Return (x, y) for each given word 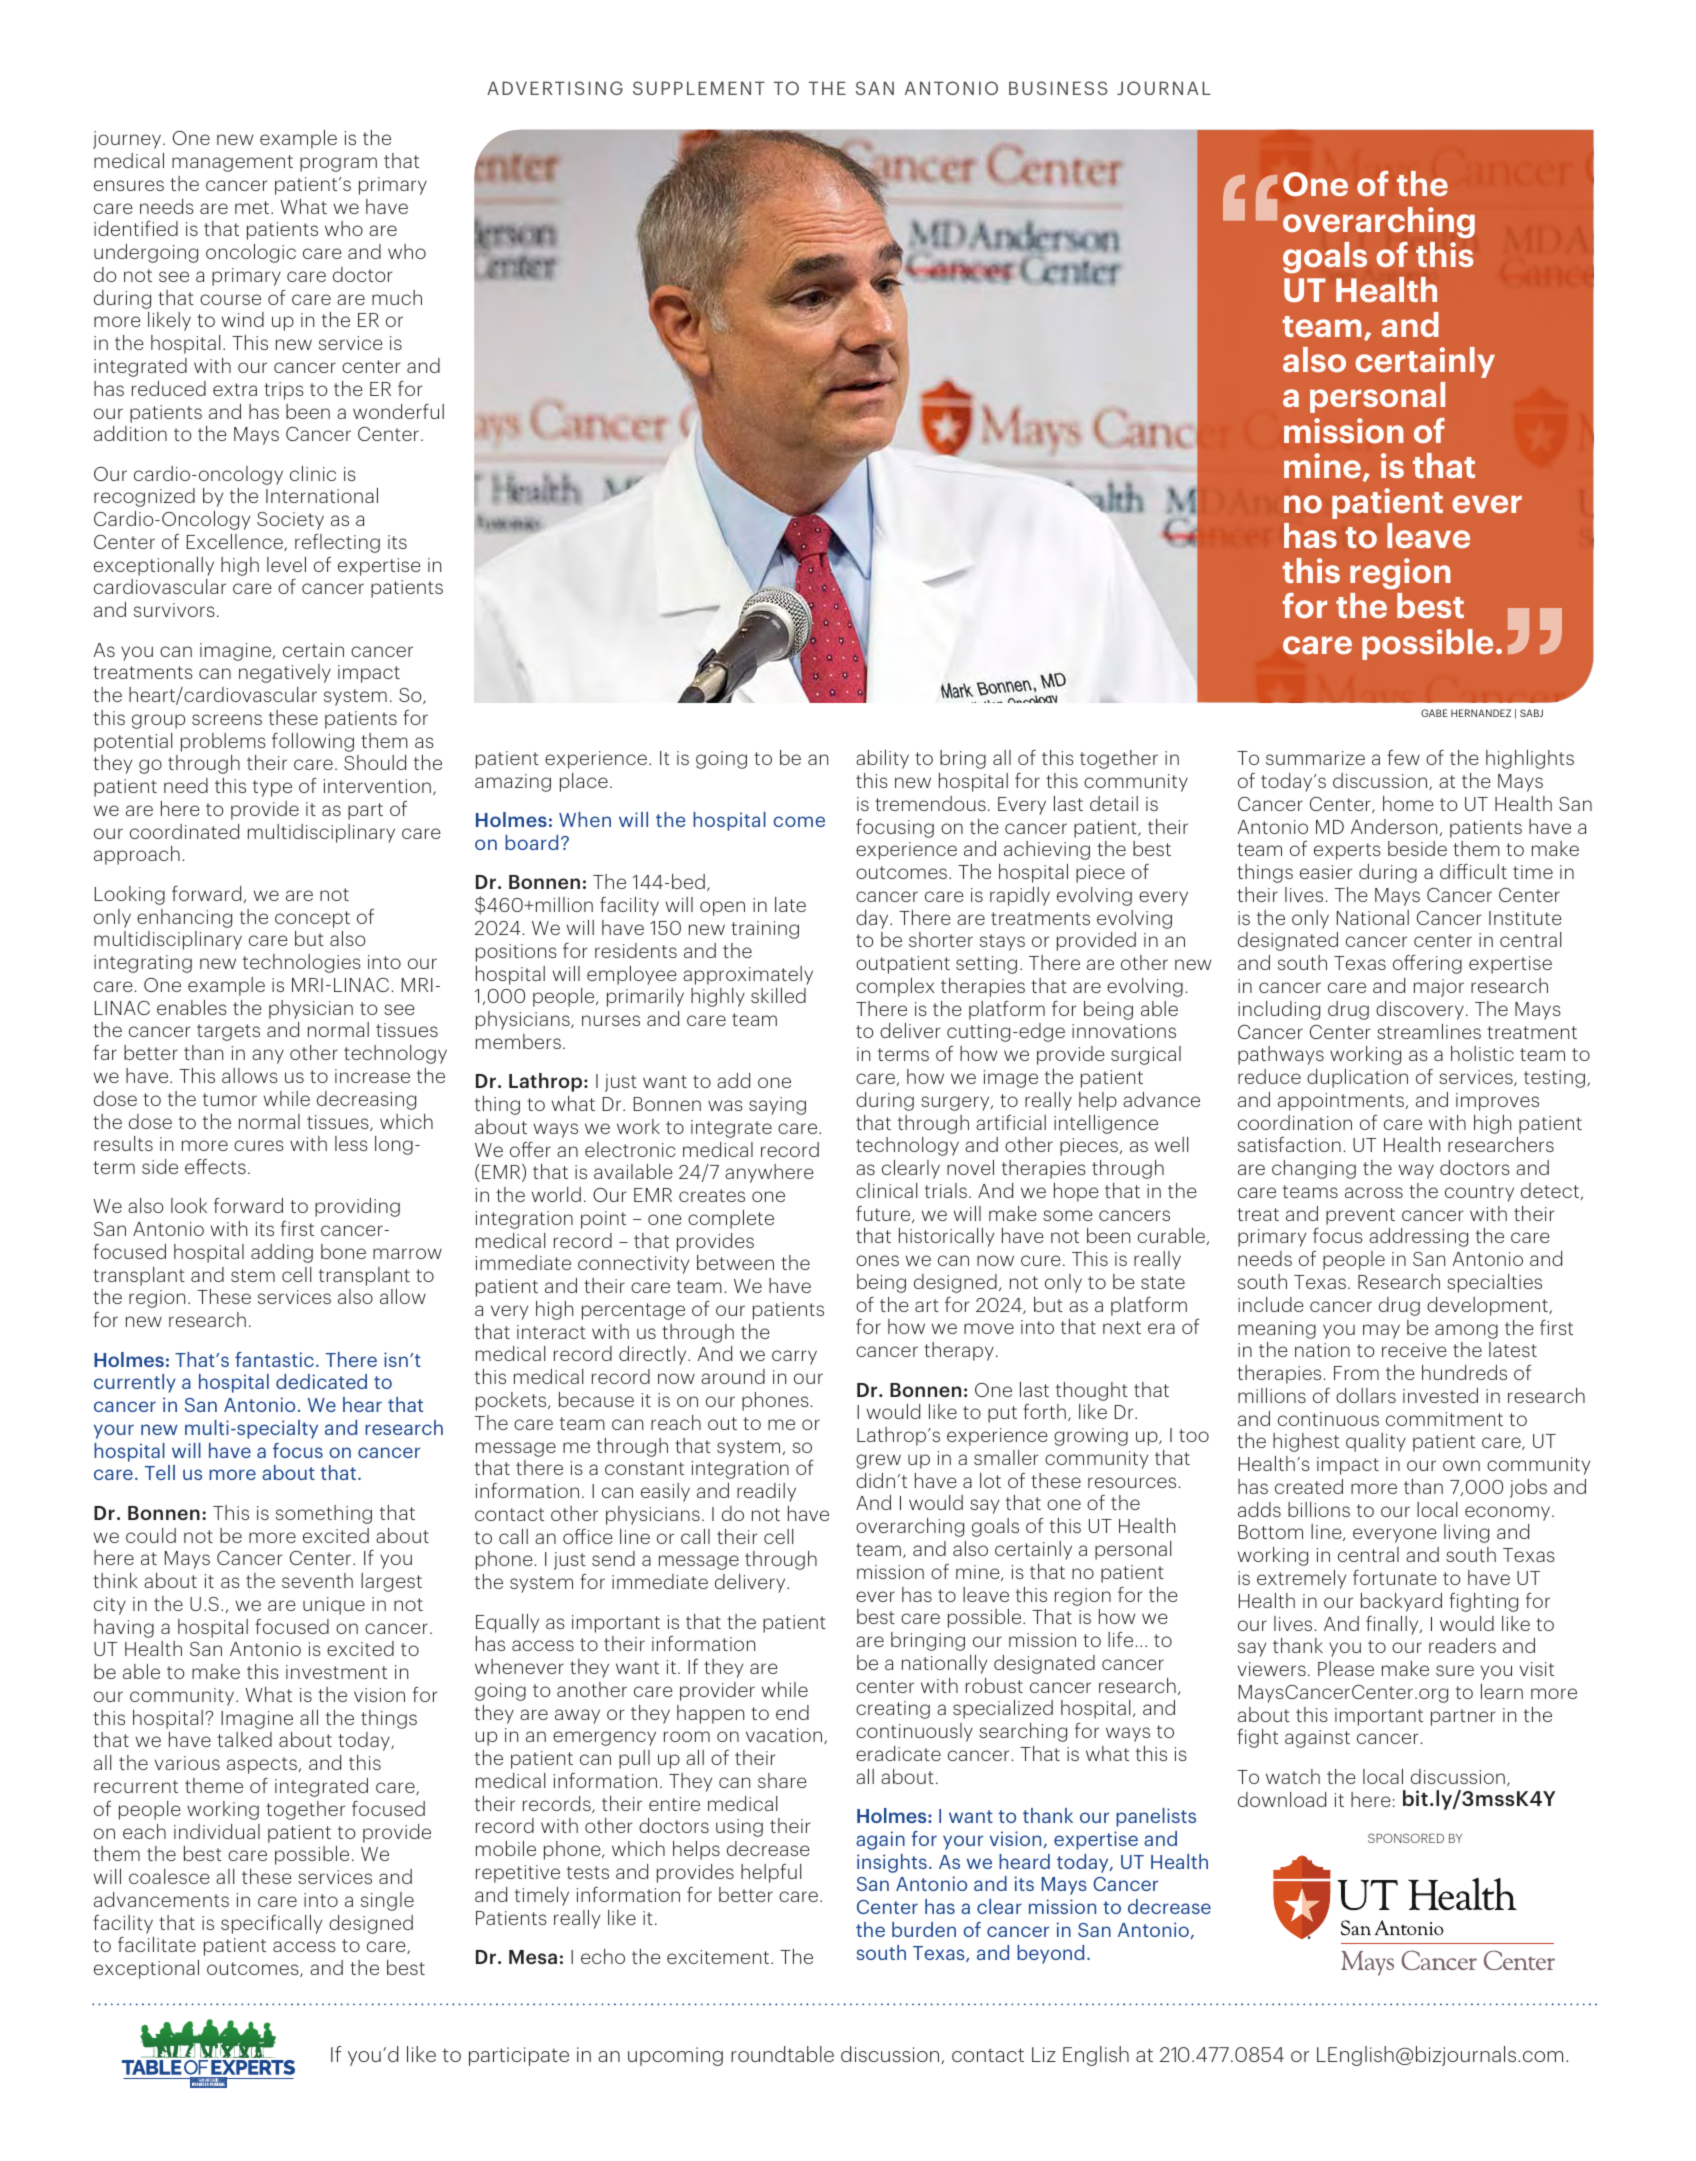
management (232, 163)
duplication (1357, 1078)
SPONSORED (1406, 1838)
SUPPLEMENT (699, 88)
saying (777, 1106)
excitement (719, 1957)
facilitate (157, 1944)
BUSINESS (1058, 88)
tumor (230, 1099)
